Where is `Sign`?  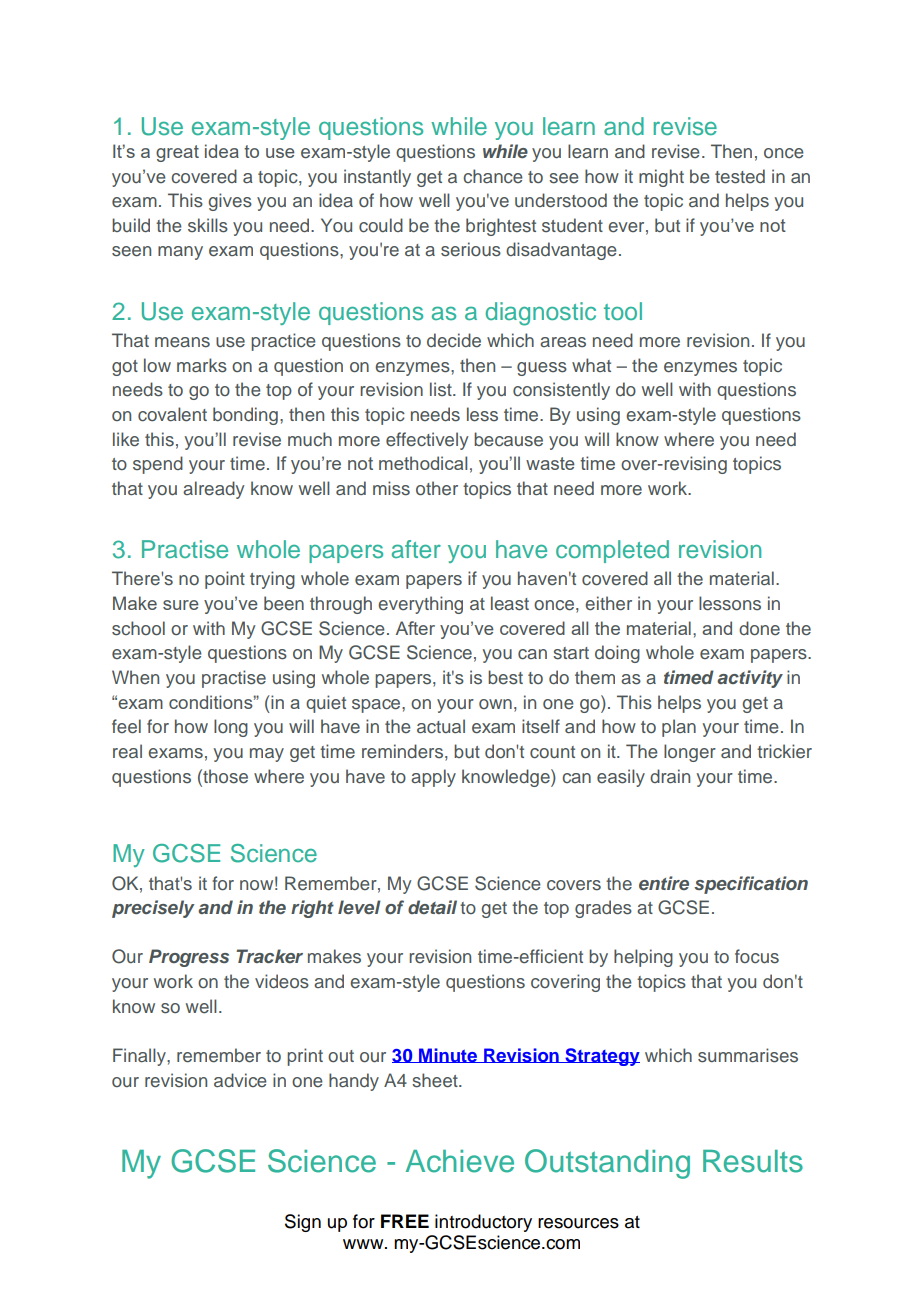
Sign is located at coordinates (303, 1223).
